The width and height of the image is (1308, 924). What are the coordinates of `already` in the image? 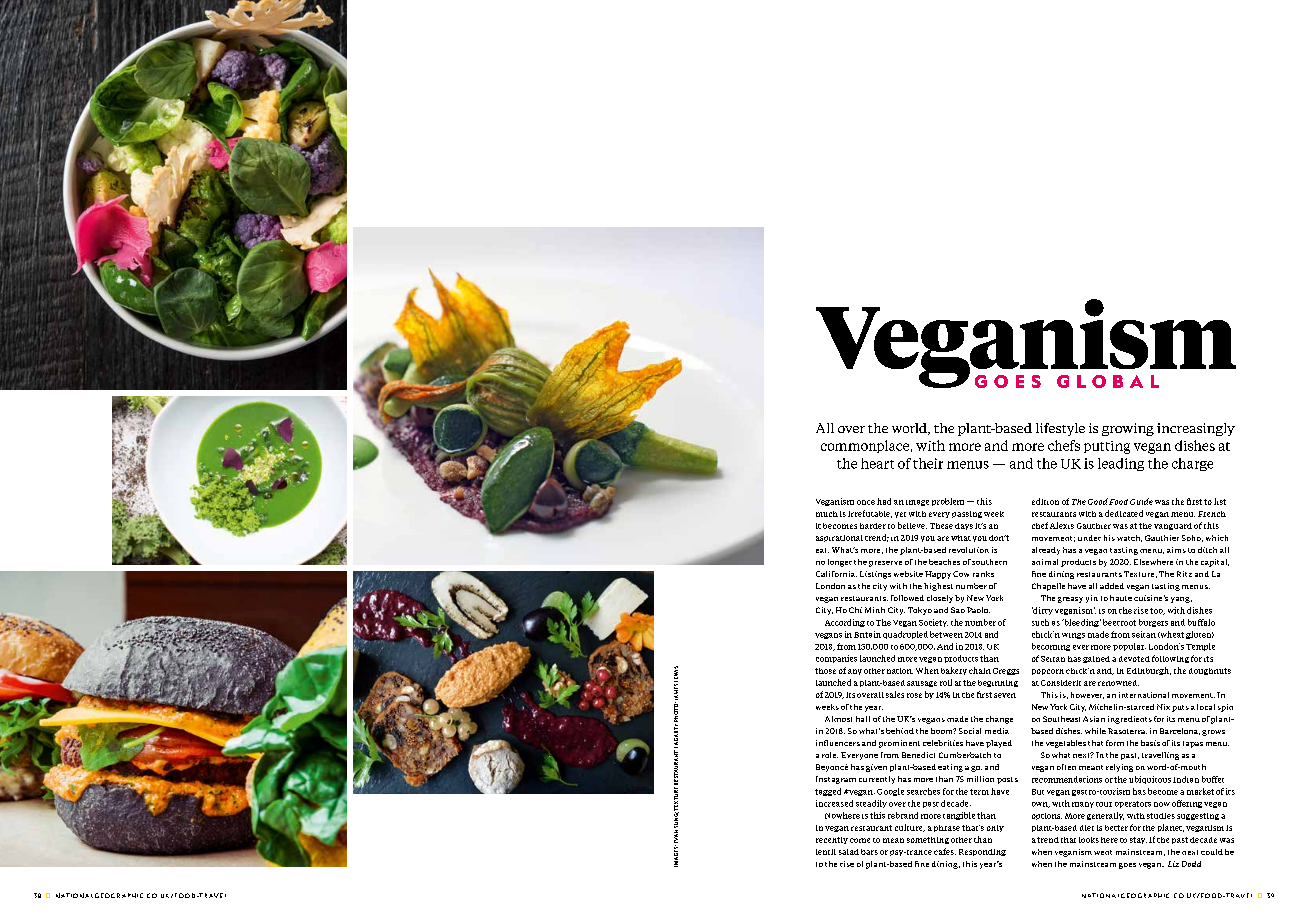 It's located at (1046, 551).
